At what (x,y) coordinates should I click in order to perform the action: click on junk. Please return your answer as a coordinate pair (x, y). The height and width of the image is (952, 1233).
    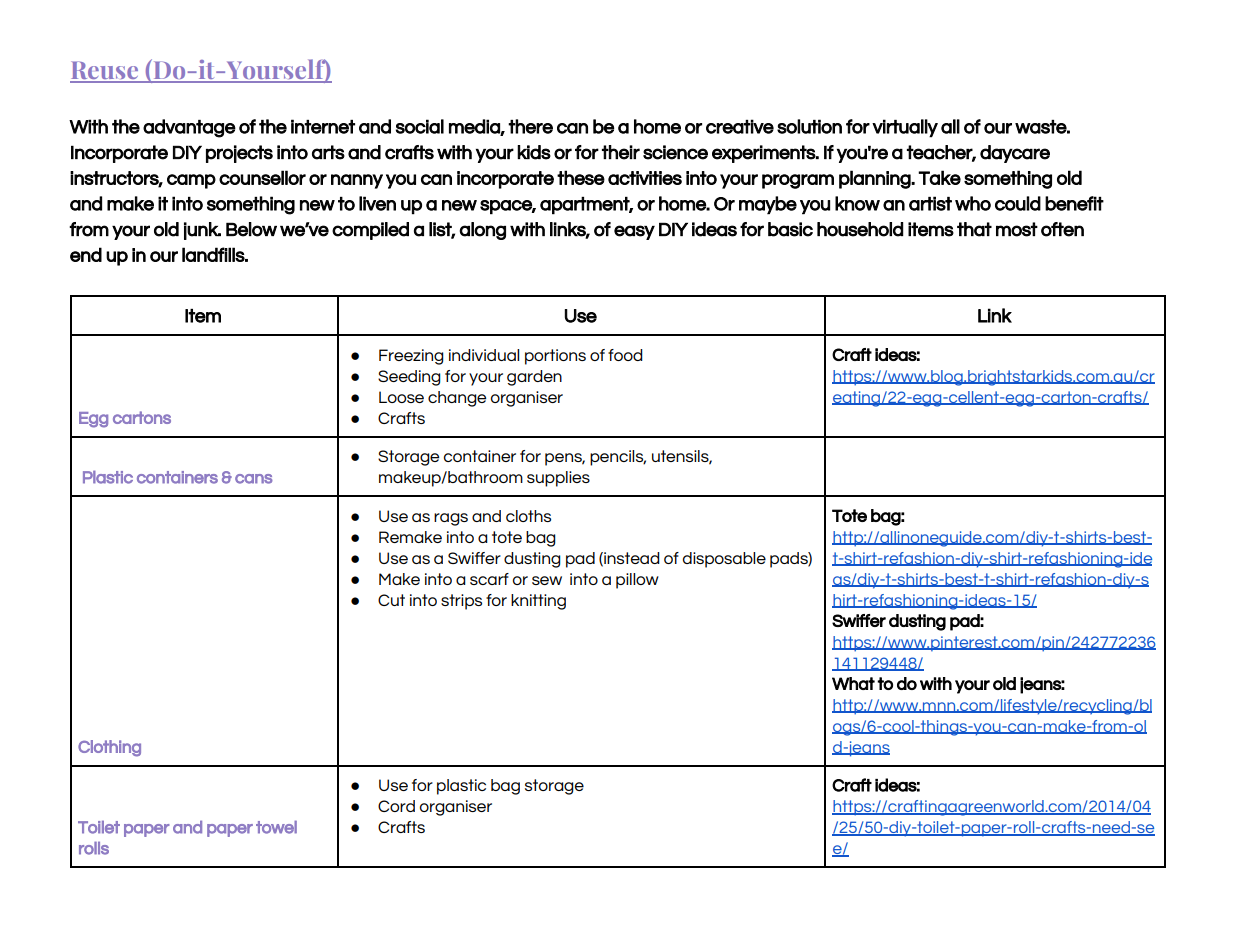
    Looking at the image, I should click on (202, 231).
